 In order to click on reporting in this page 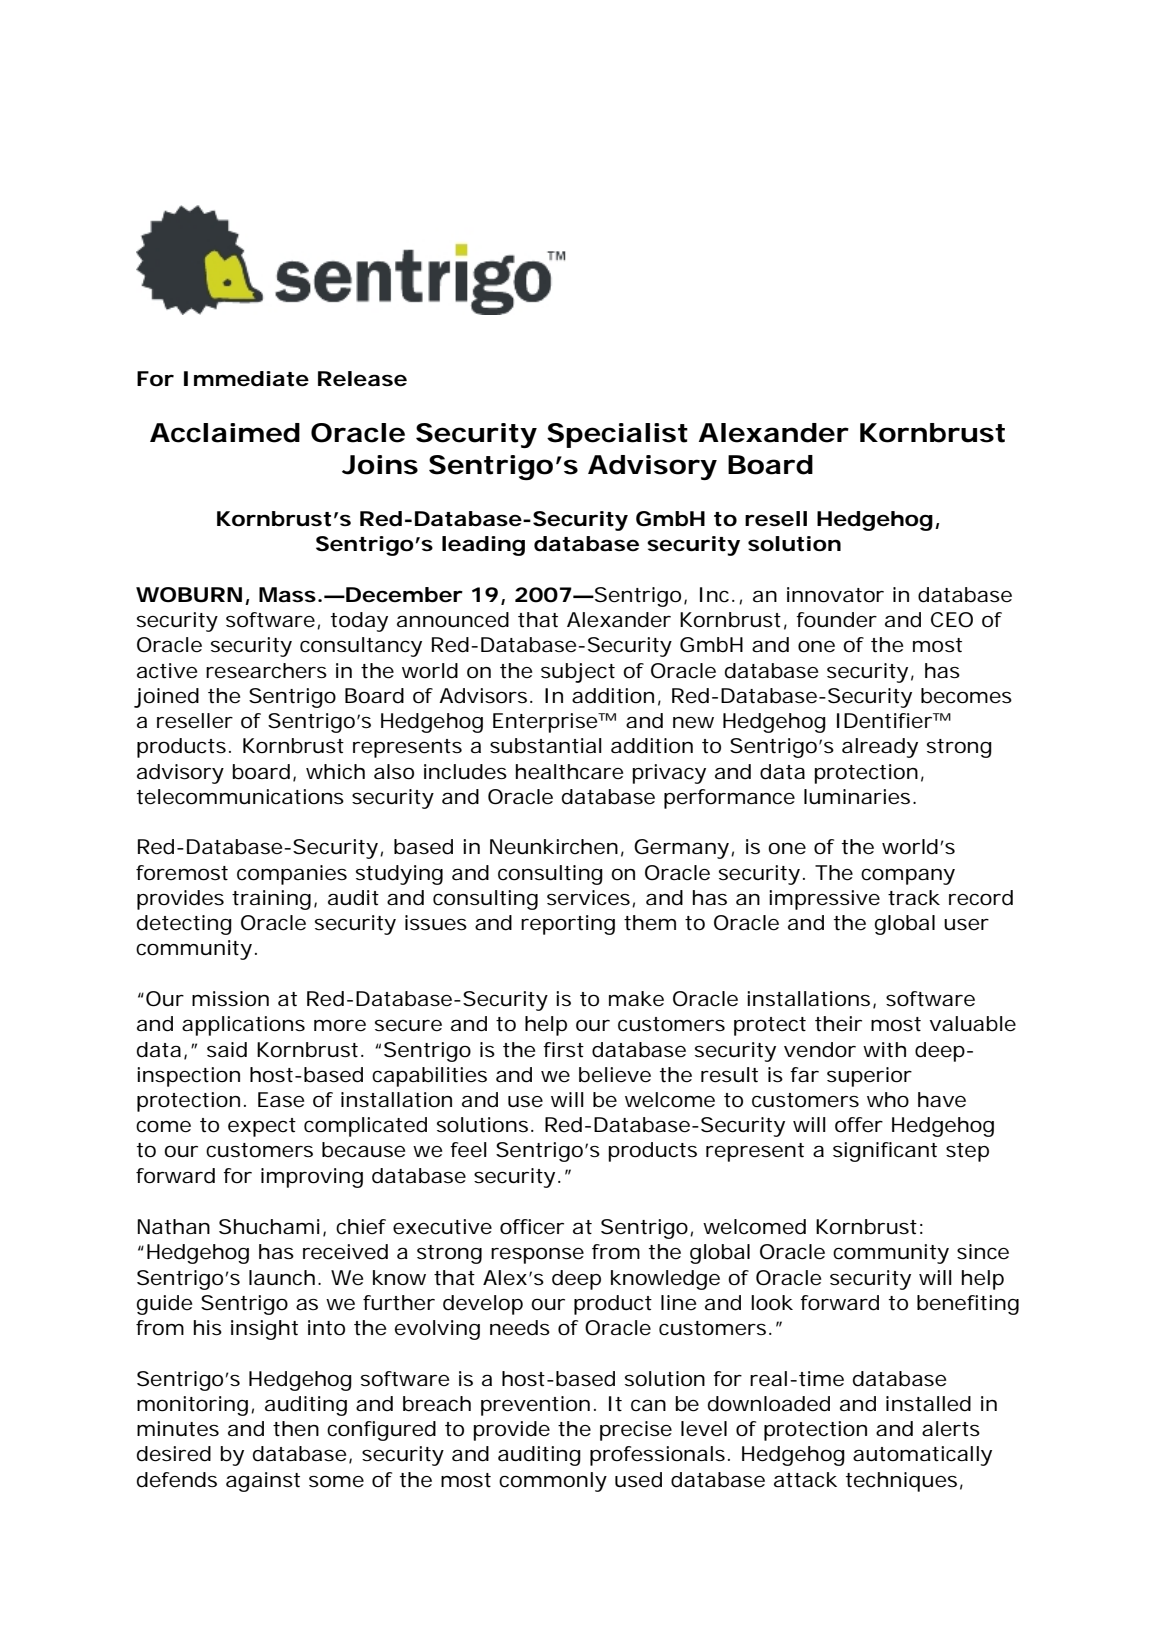, I will do `click(568, 925)`.
